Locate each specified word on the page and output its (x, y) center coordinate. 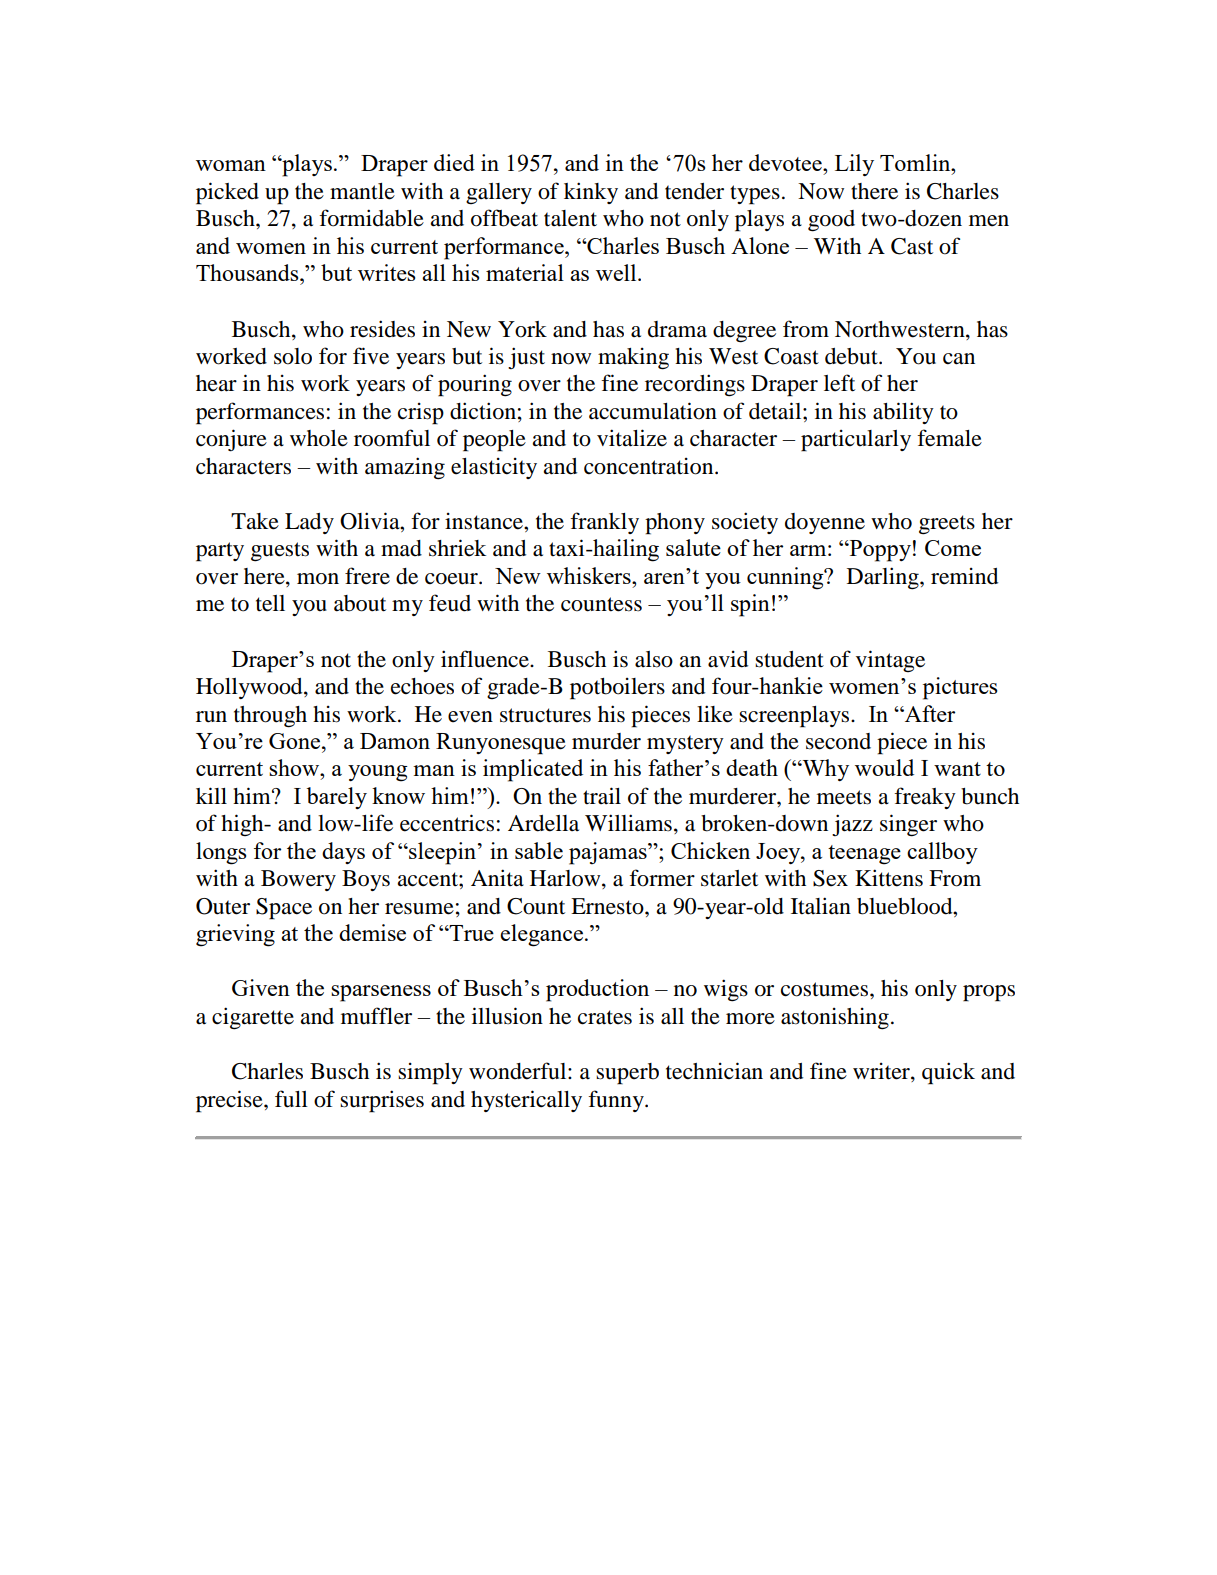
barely (337, 798)
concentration (650, 466)
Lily (854, 165)
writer (882, 1072)
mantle (362, 191)
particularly (856, 441)
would (884, 767)
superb (627, 1074)
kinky (591, 193)
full (291, 1099)
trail (602, 795)
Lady (309, 523)
